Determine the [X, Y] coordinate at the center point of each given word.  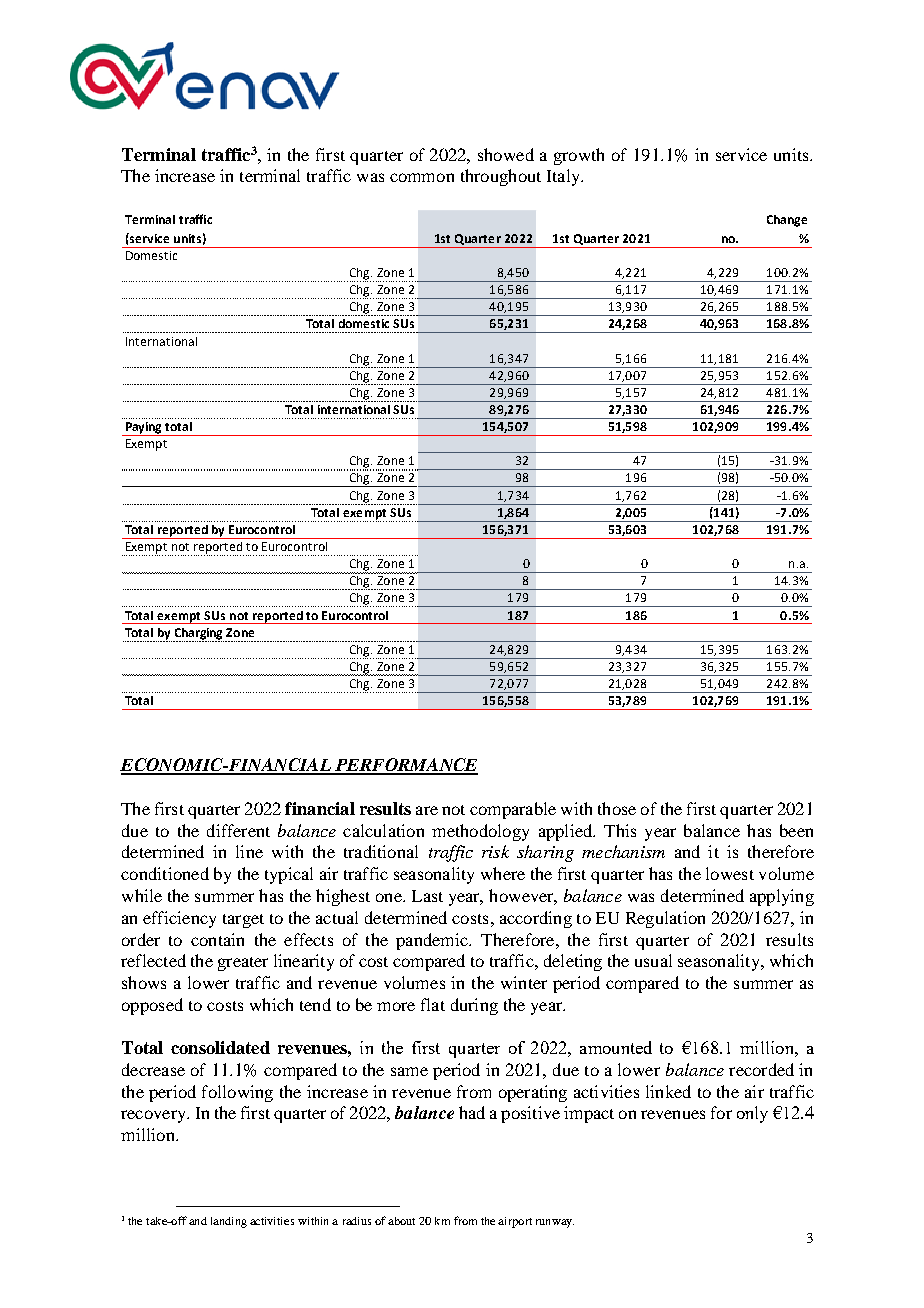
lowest [730, 873]
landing [229, 1222]
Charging [199, 635]
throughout [501, 177]
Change [787, 221]
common [422, 177]
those [617, 808]
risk [495, 851]
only [752, 1114]
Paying [144, 429]
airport [515, 1222]
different [238, 830]
